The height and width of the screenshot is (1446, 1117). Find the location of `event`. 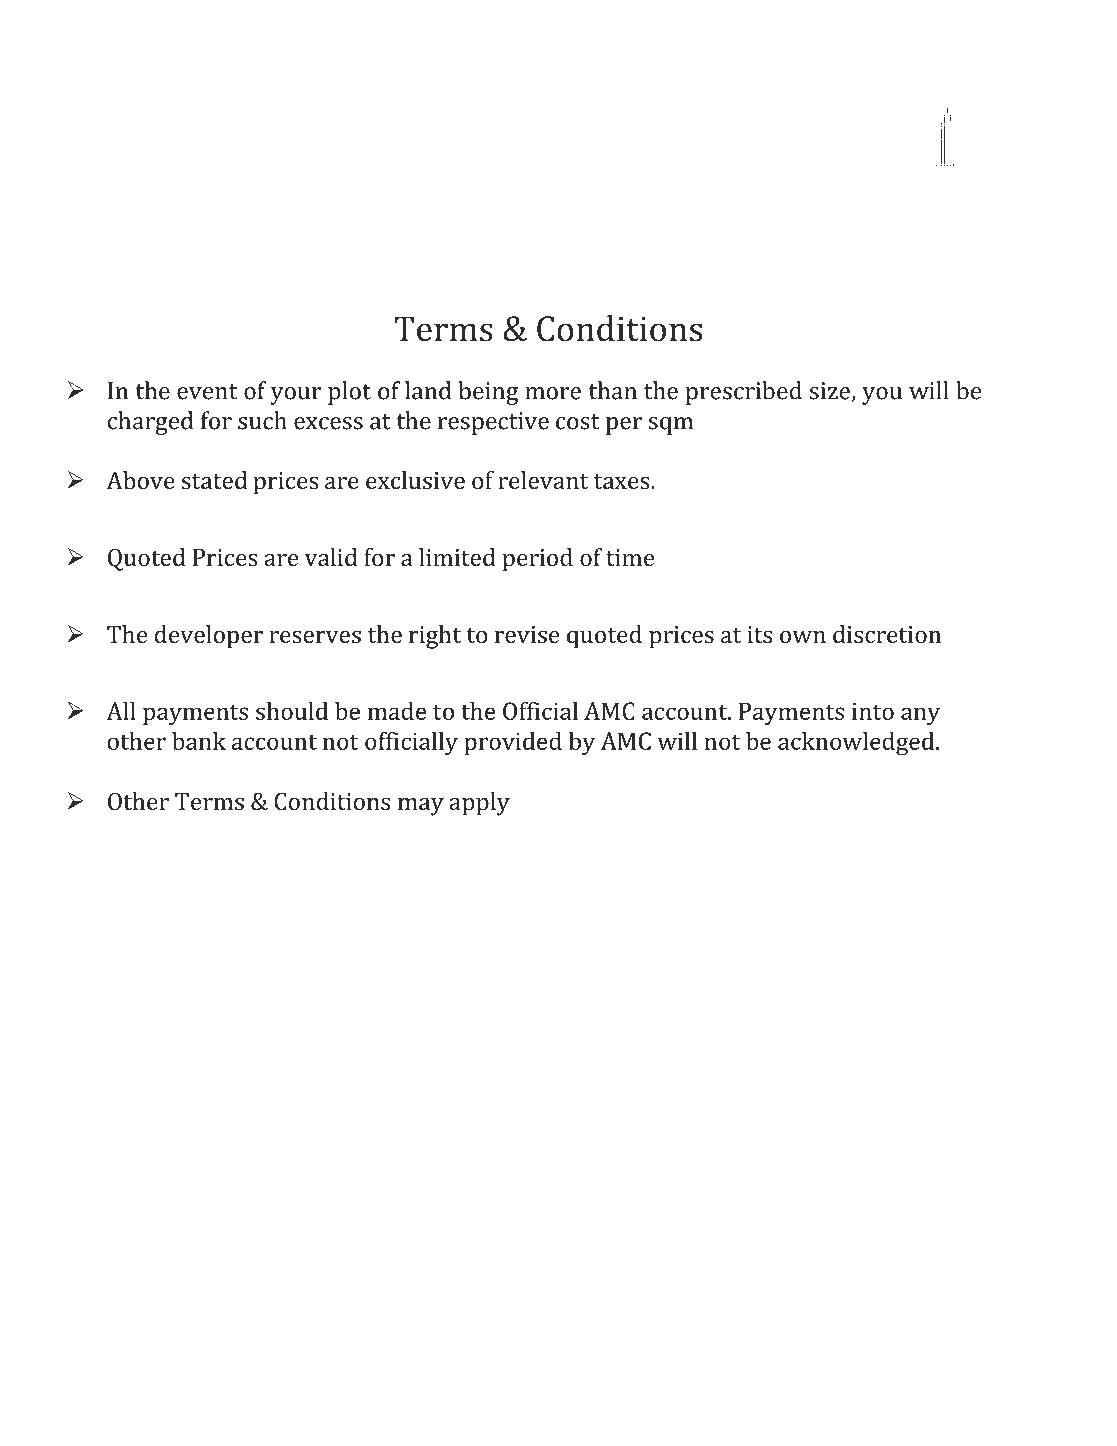

event is located at coordinates (207, 392).
